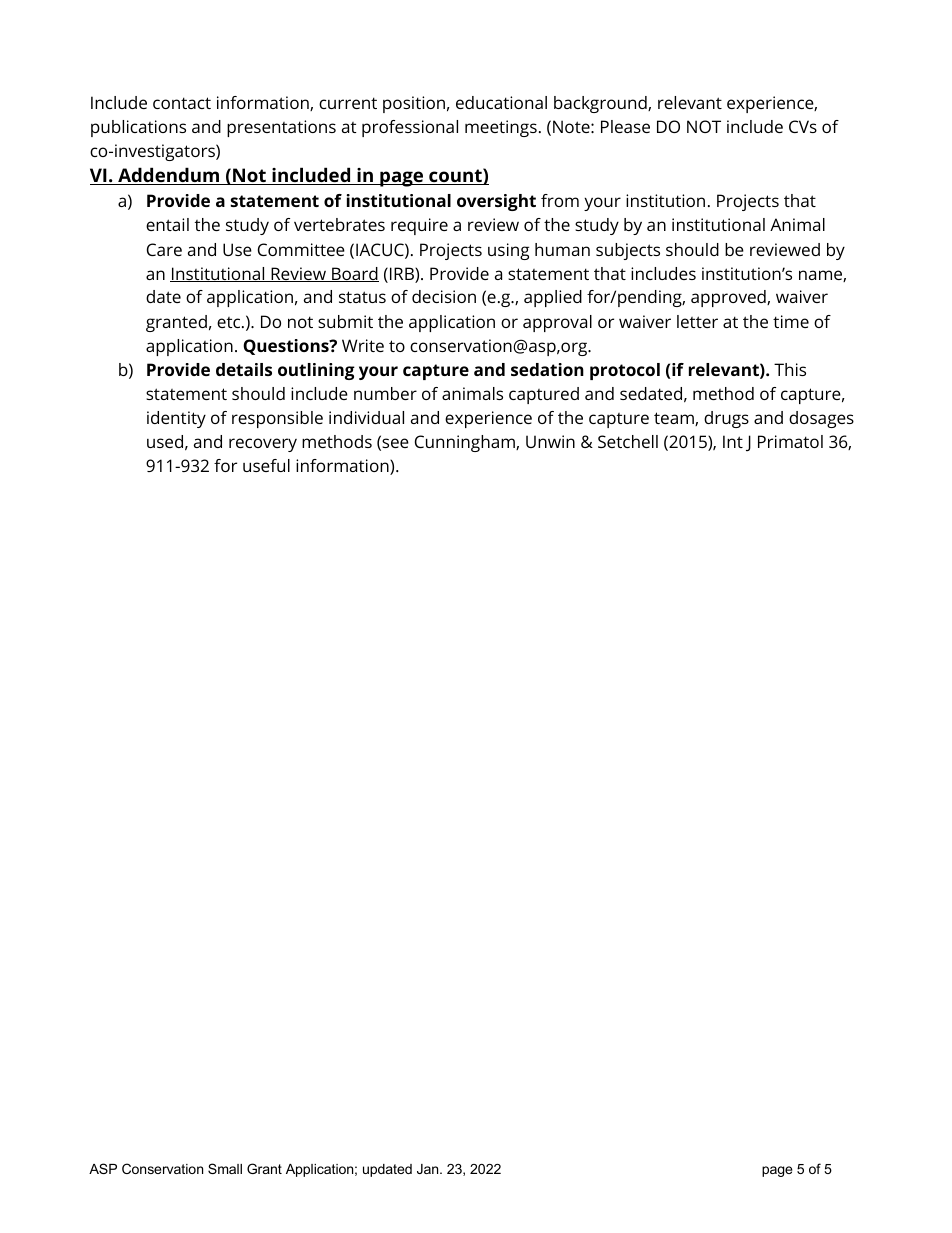  I want to click on Jan, so click(429, 1169).
